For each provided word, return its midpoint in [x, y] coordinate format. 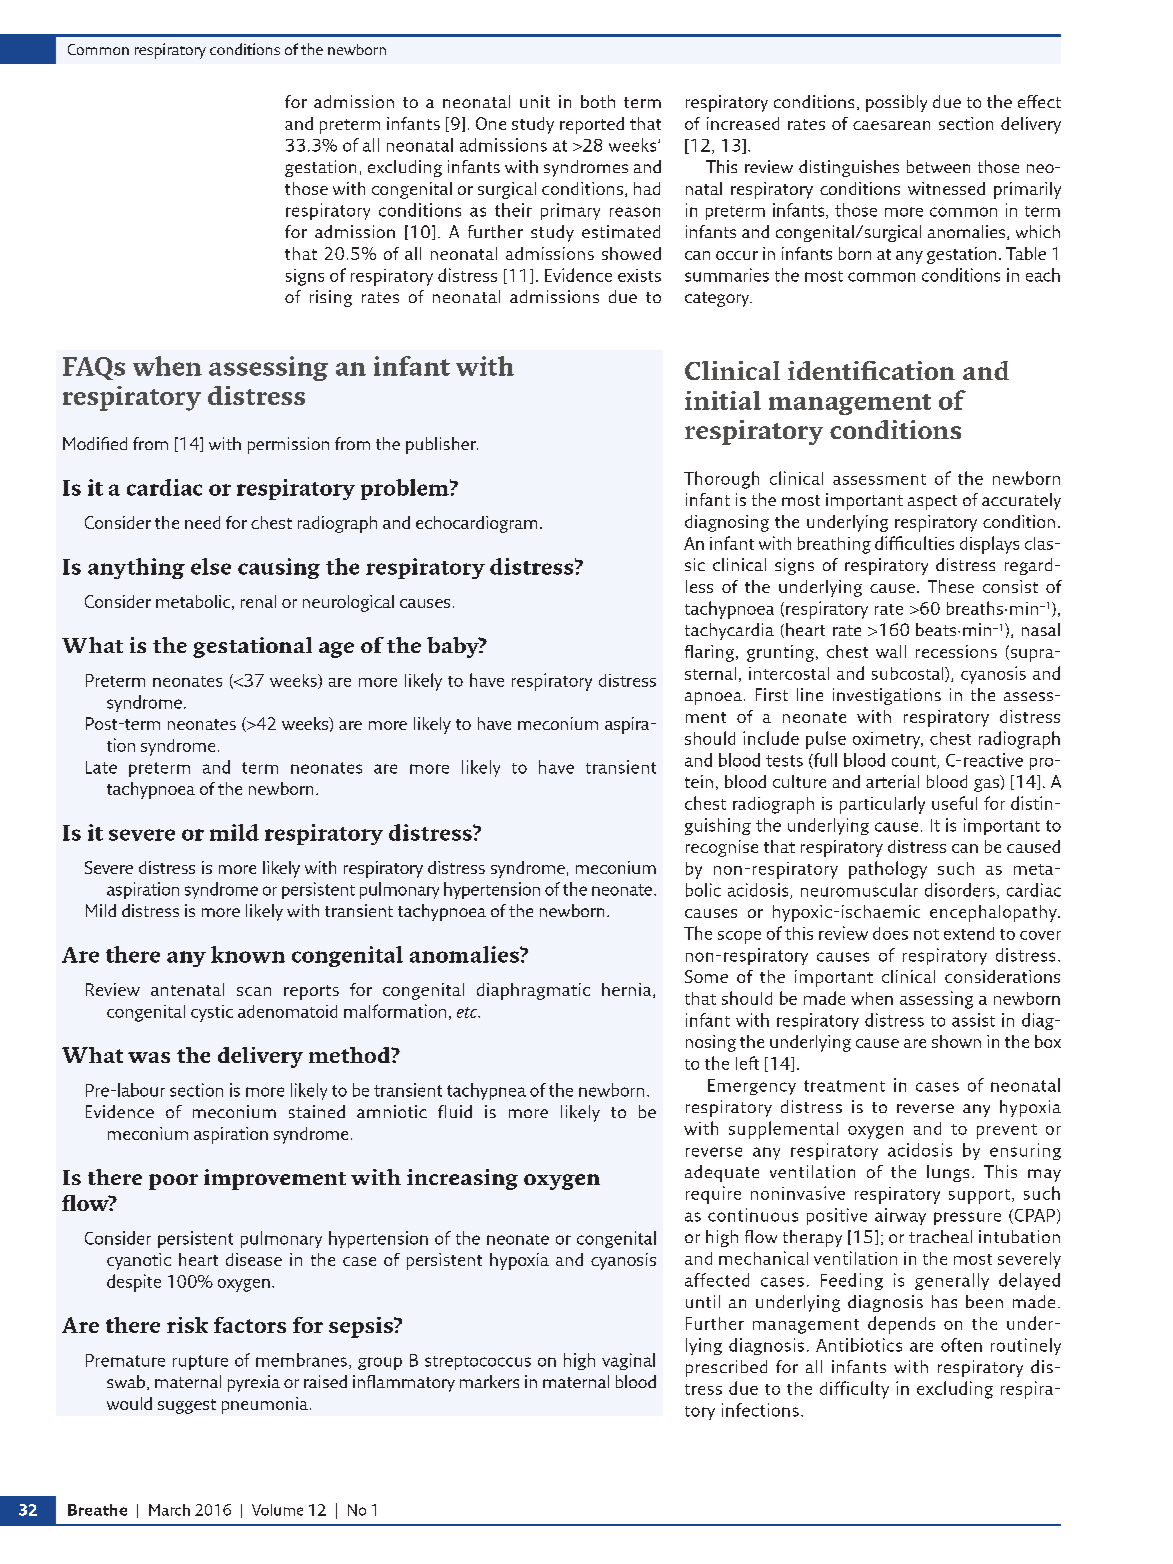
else [211, 566]
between [938, 166]
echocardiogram [476, 524]
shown [956, 1041]
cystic [212, 1013]
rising [331, 298]
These [951, 586]
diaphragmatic [533, 991]
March [169, 1510]
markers [489, 1381]
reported [592, 125]
